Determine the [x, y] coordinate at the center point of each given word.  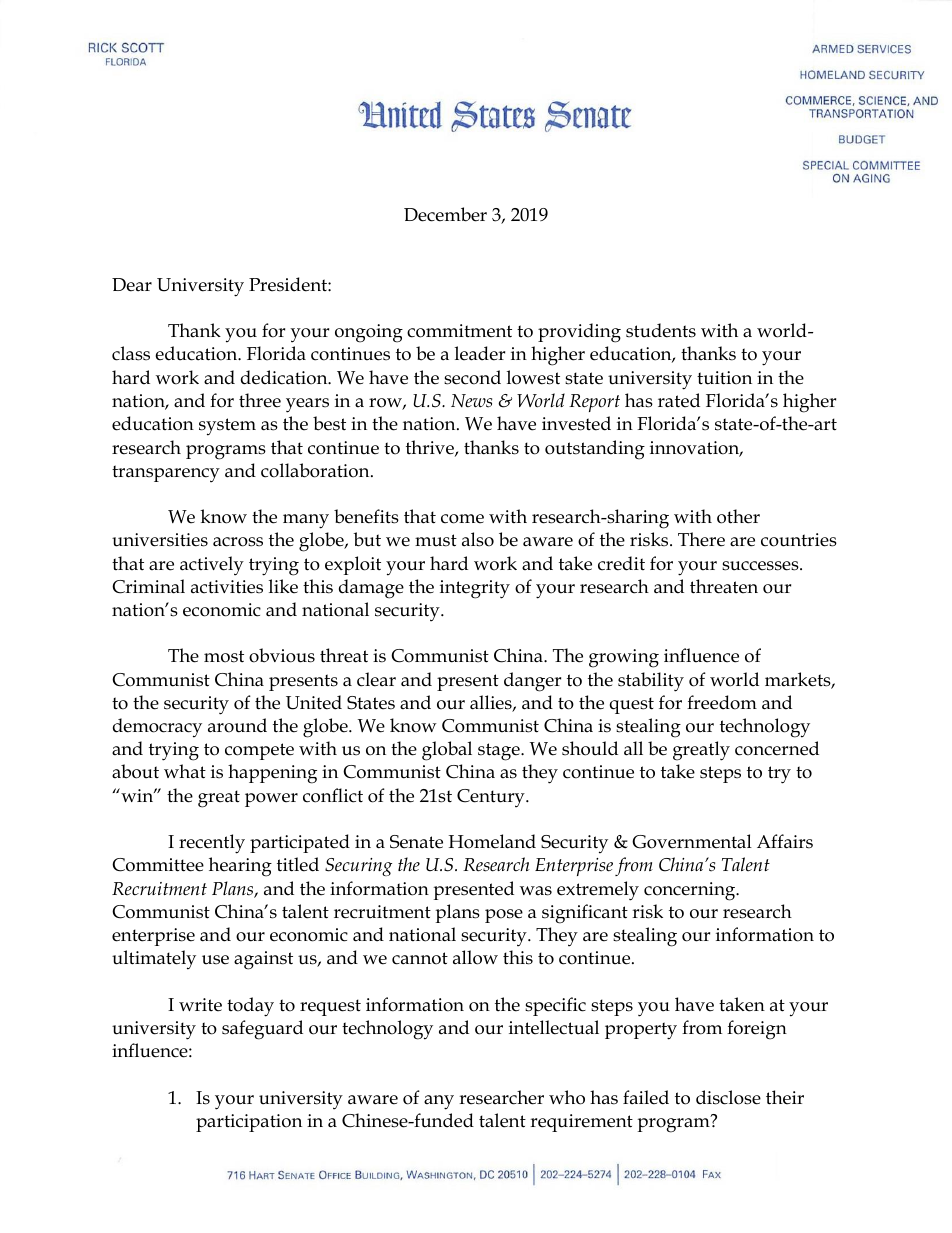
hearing [240, 867]
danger [532, 682]
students [661, 330]
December [445, 214]
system [227, 427]
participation [249, 1123]
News [471, 401]
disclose [728, 1097]
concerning [691, 891]
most [224, 656]
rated [679, 400]
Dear [132, 285]
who [567, 1097]
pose [504, 916]
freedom [722, 702]
